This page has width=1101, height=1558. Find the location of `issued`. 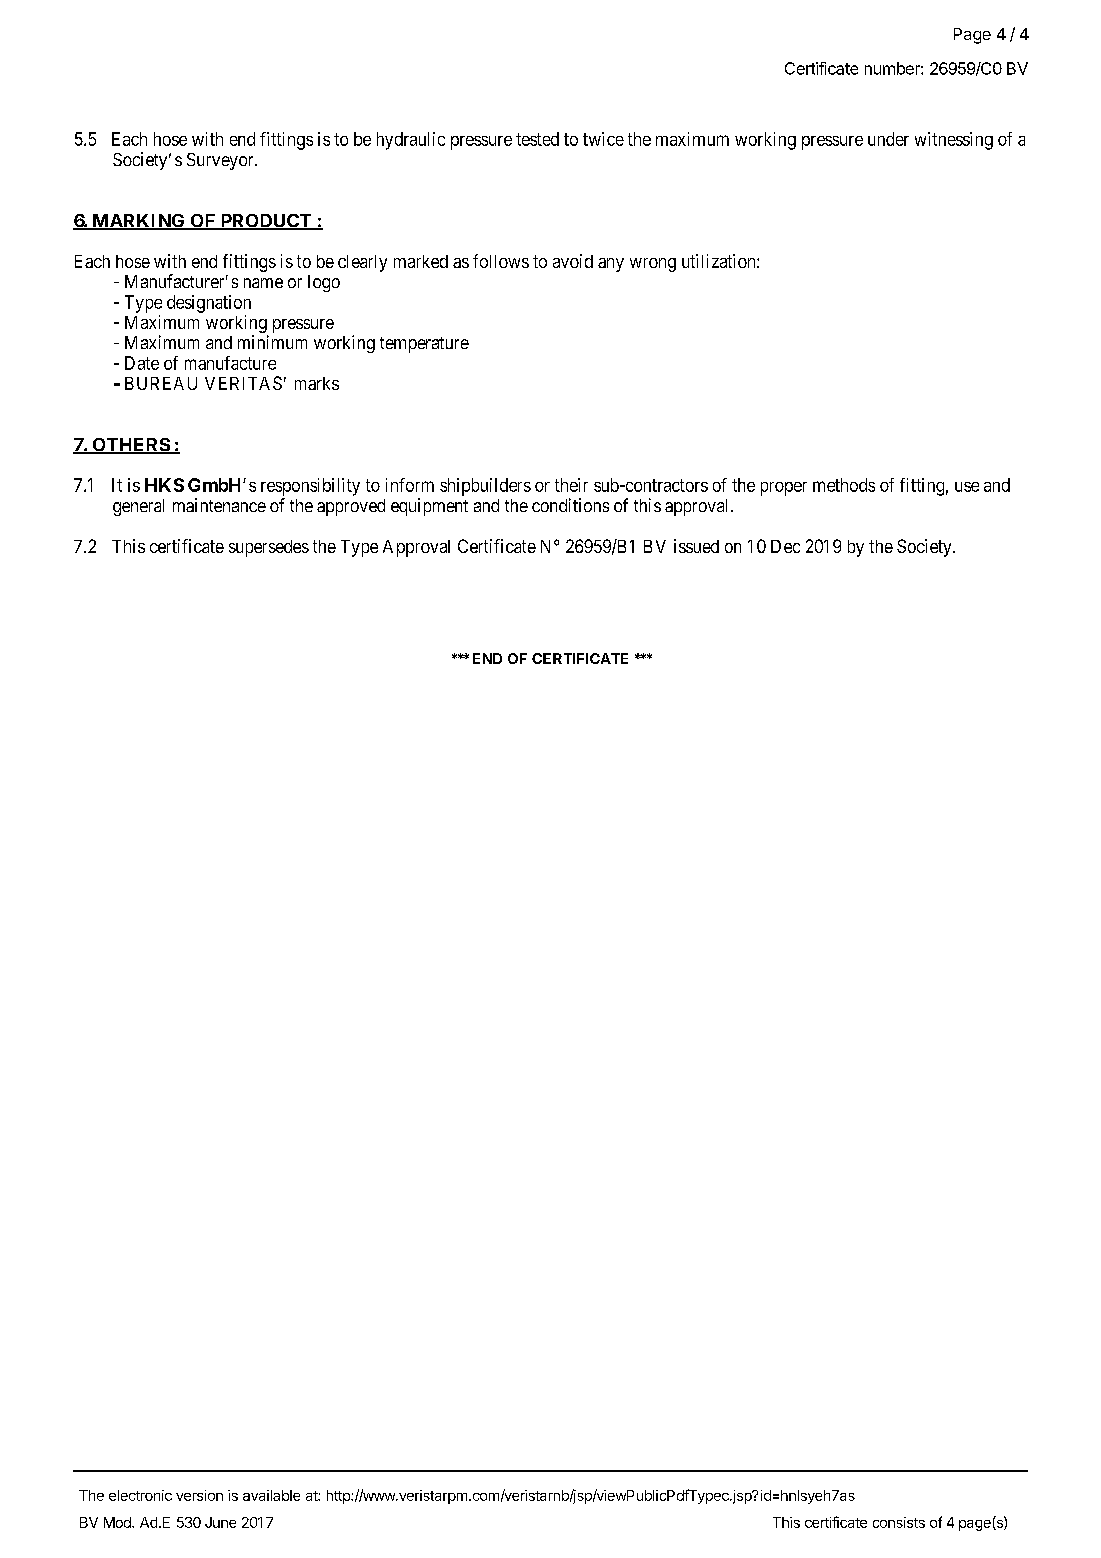

issued is located at coordinates (696, 546).
